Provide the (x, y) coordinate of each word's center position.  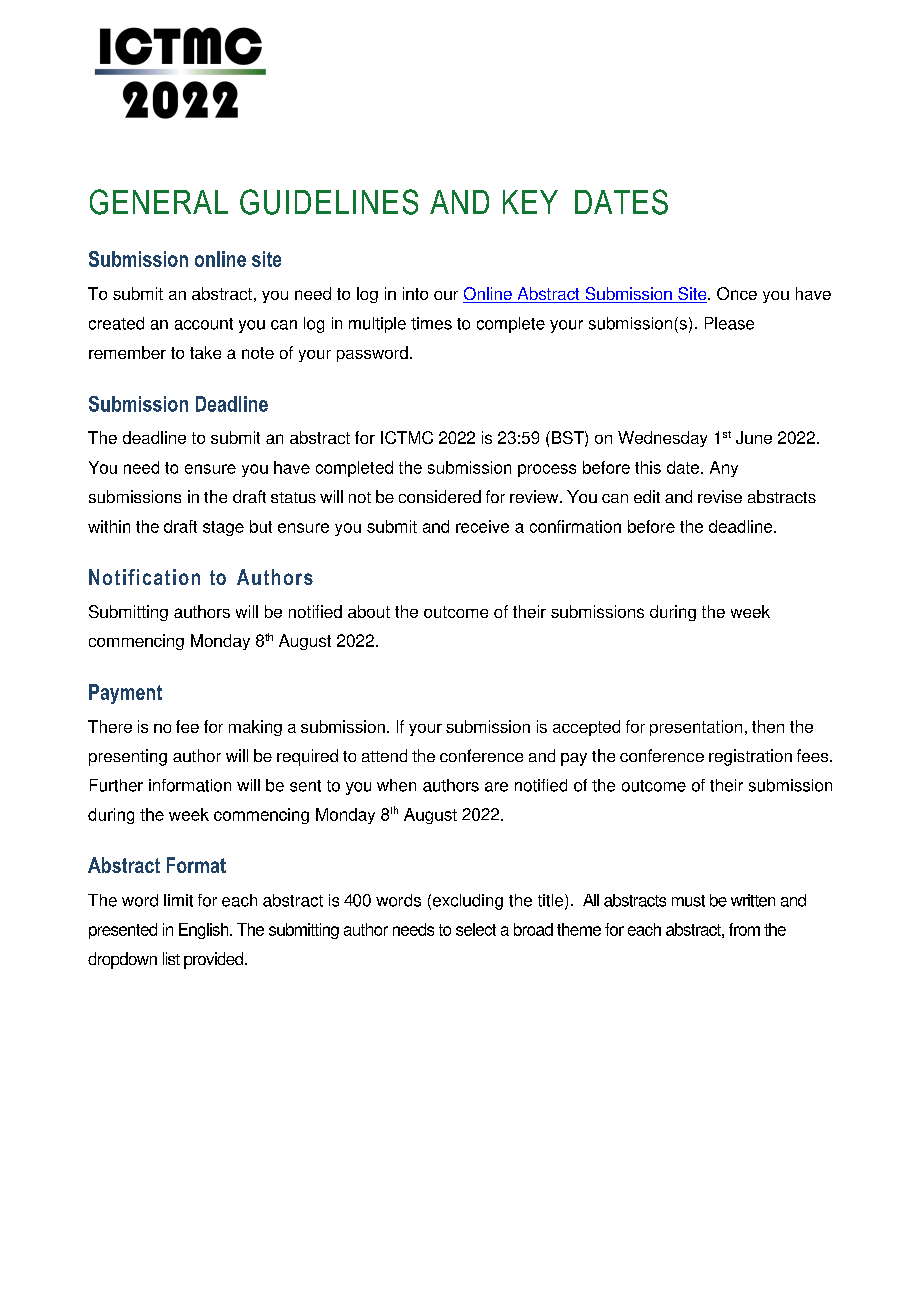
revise (720, 496)
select (476, 929)
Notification (144, 577)
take (205, 352)
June (754, 437)
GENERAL (159, 202)
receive (482, 526)
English (205, 931)
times (431, 323)
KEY (530, 202)
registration (750, 757)
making (255, 728)
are (496, 787)
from (744, 929)
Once (737, 293)
